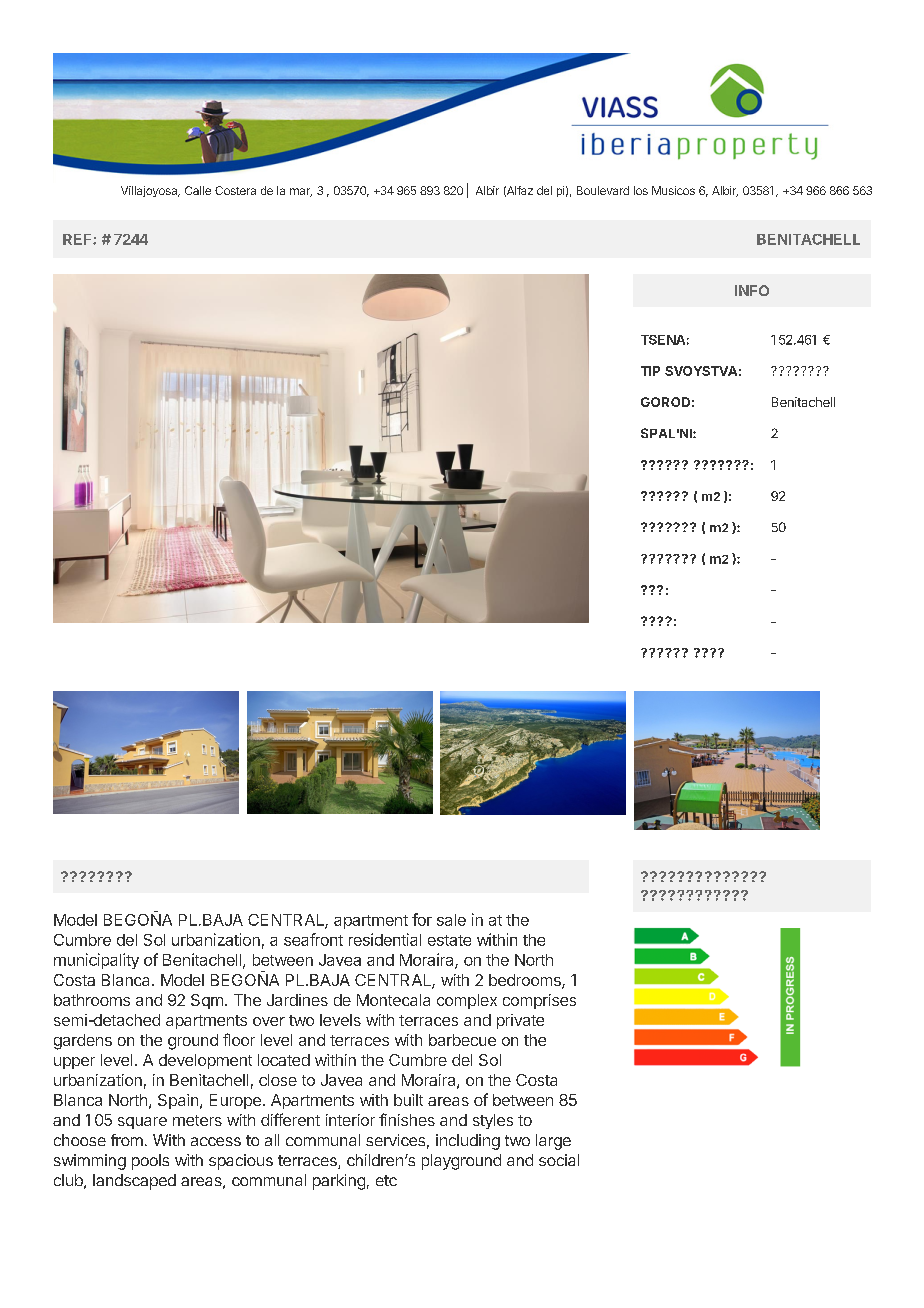 This image has width=924, height=1308. I want to click on INFO, so click(752, 290).
